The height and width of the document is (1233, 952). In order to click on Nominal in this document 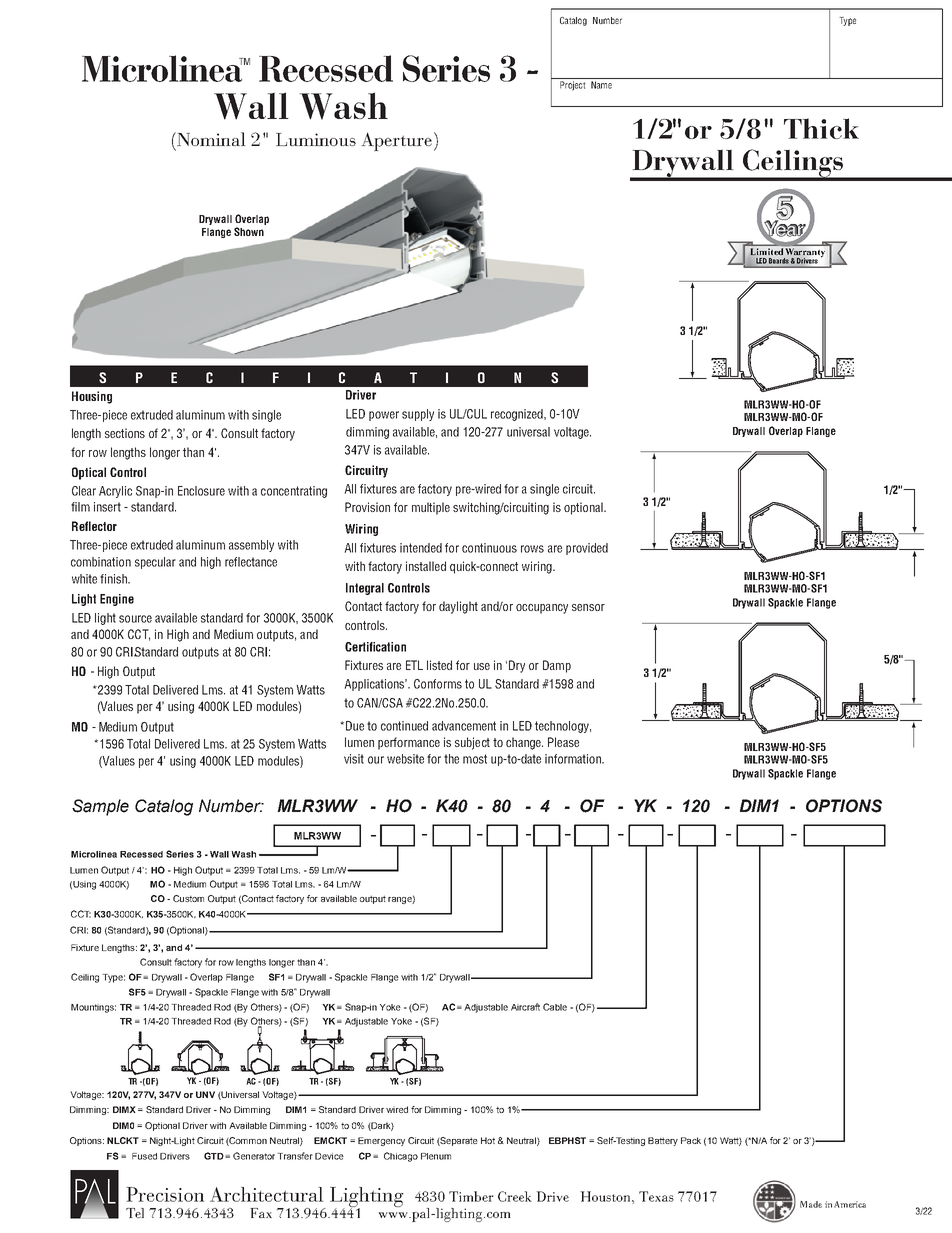, I will do `click(210, 139)`.
